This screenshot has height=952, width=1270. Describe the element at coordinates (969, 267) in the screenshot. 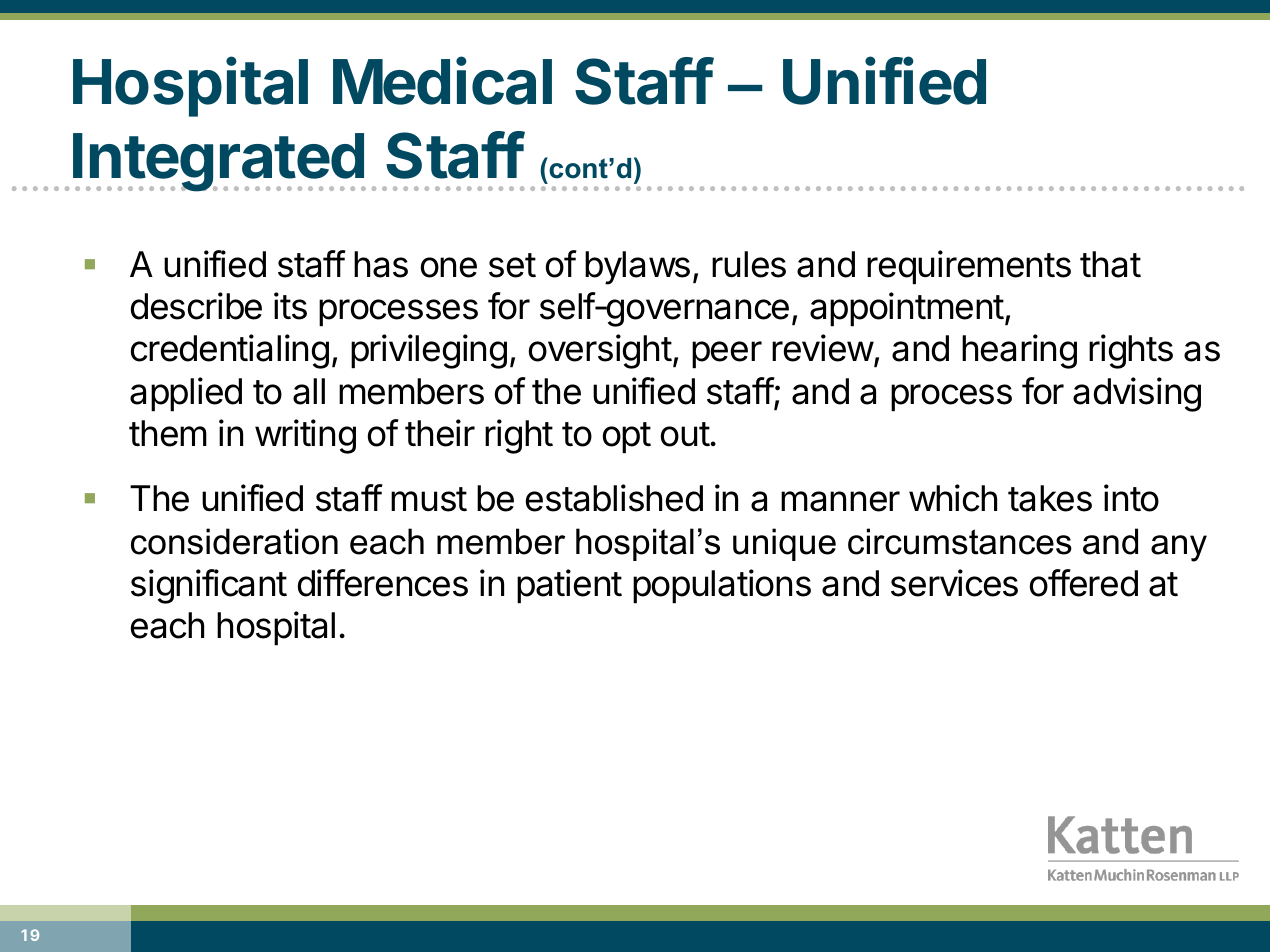

I see `requirements` at that location.
